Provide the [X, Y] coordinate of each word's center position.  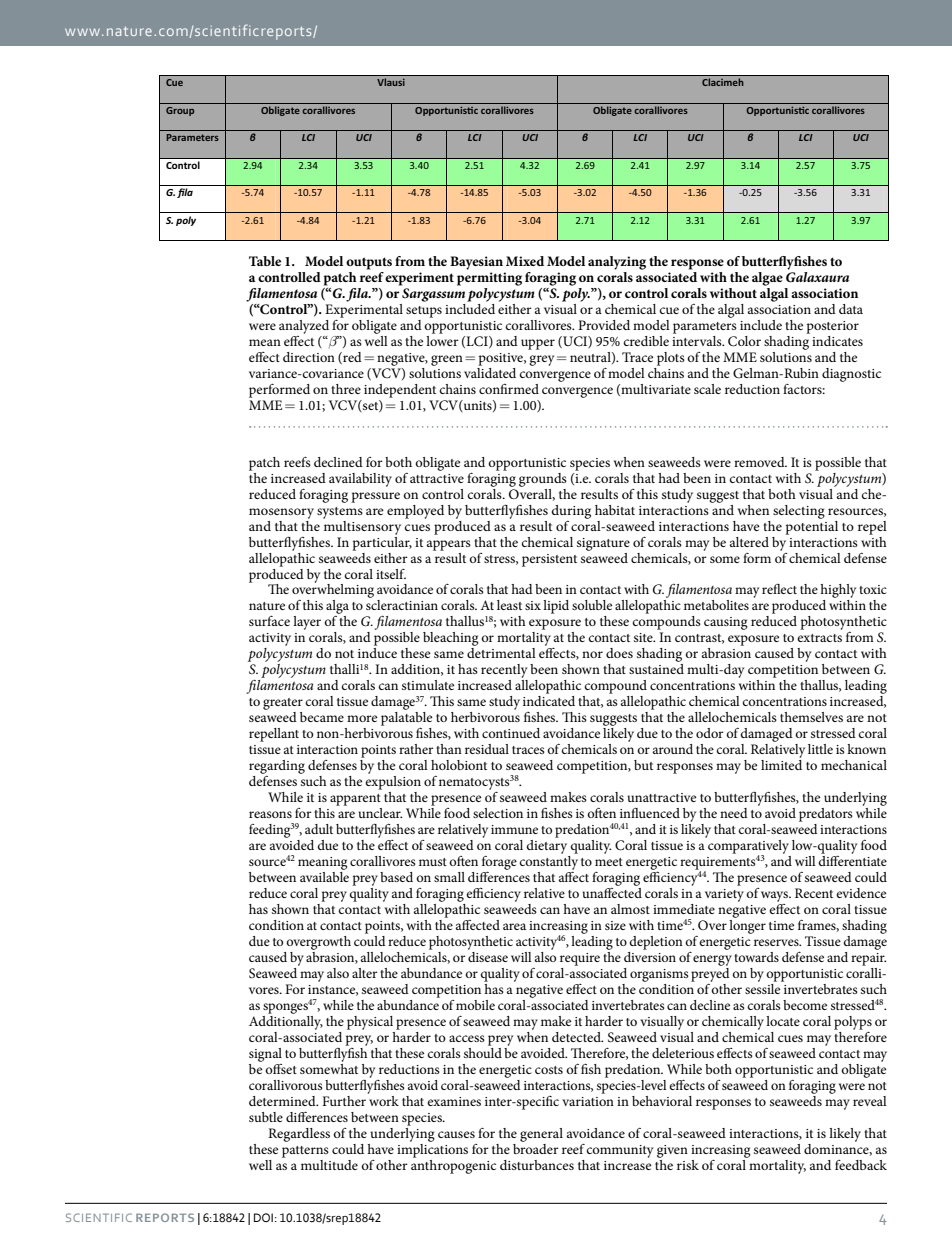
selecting [799, 512]
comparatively [748, 848]
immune [514, 829]
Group [180, 111]
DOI [263, 1217]
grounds [543, 480]
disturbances [537, 1165]
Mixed [525, 261]
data [851, 309]
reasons [270, 814]
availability [360, 480]
